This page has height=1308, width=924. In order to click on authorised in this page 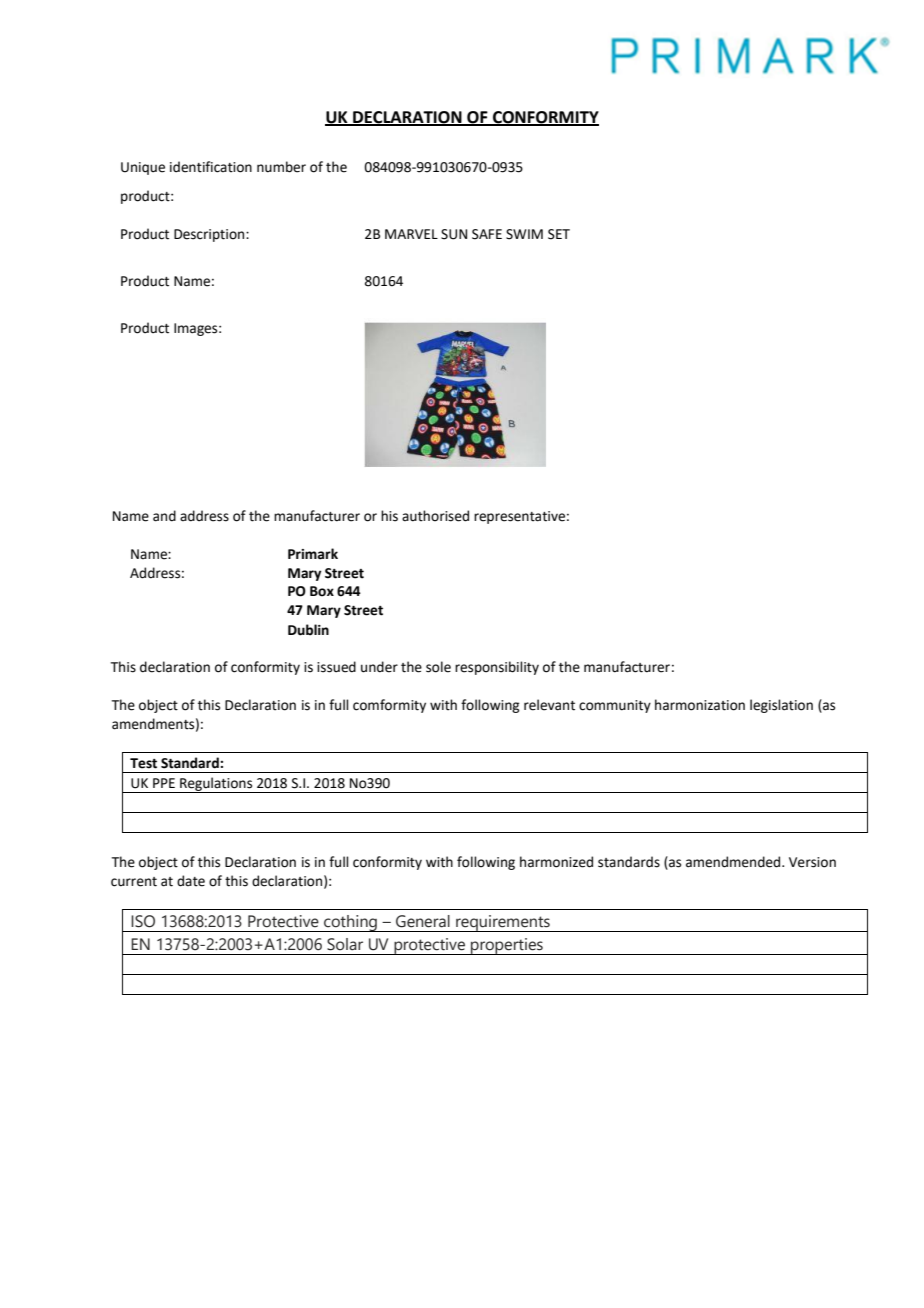, I will do `click(435, 516)`.
